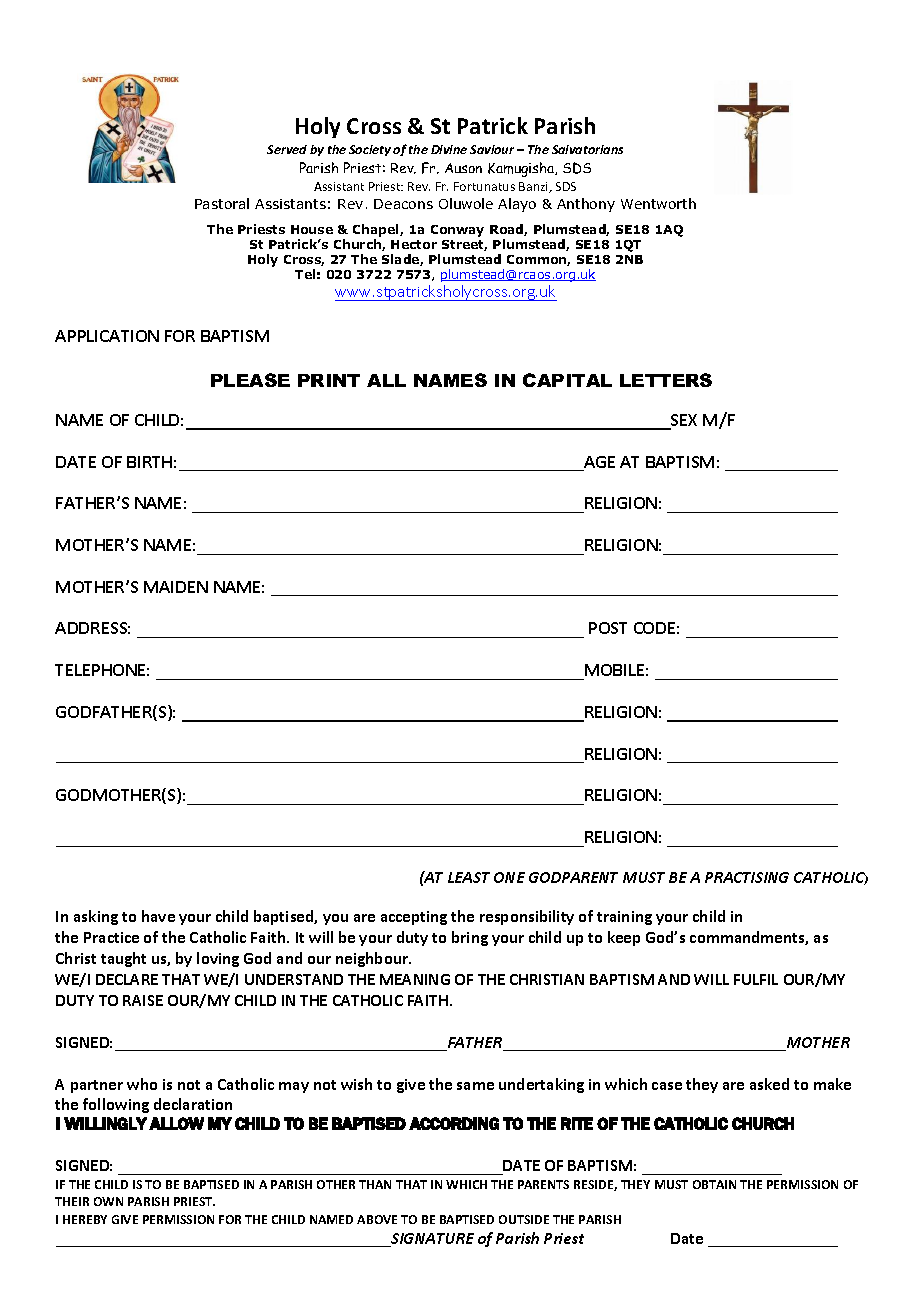 The width and height of the screenshot is (924, 1308). I want to click on have, so click(158, 916).
